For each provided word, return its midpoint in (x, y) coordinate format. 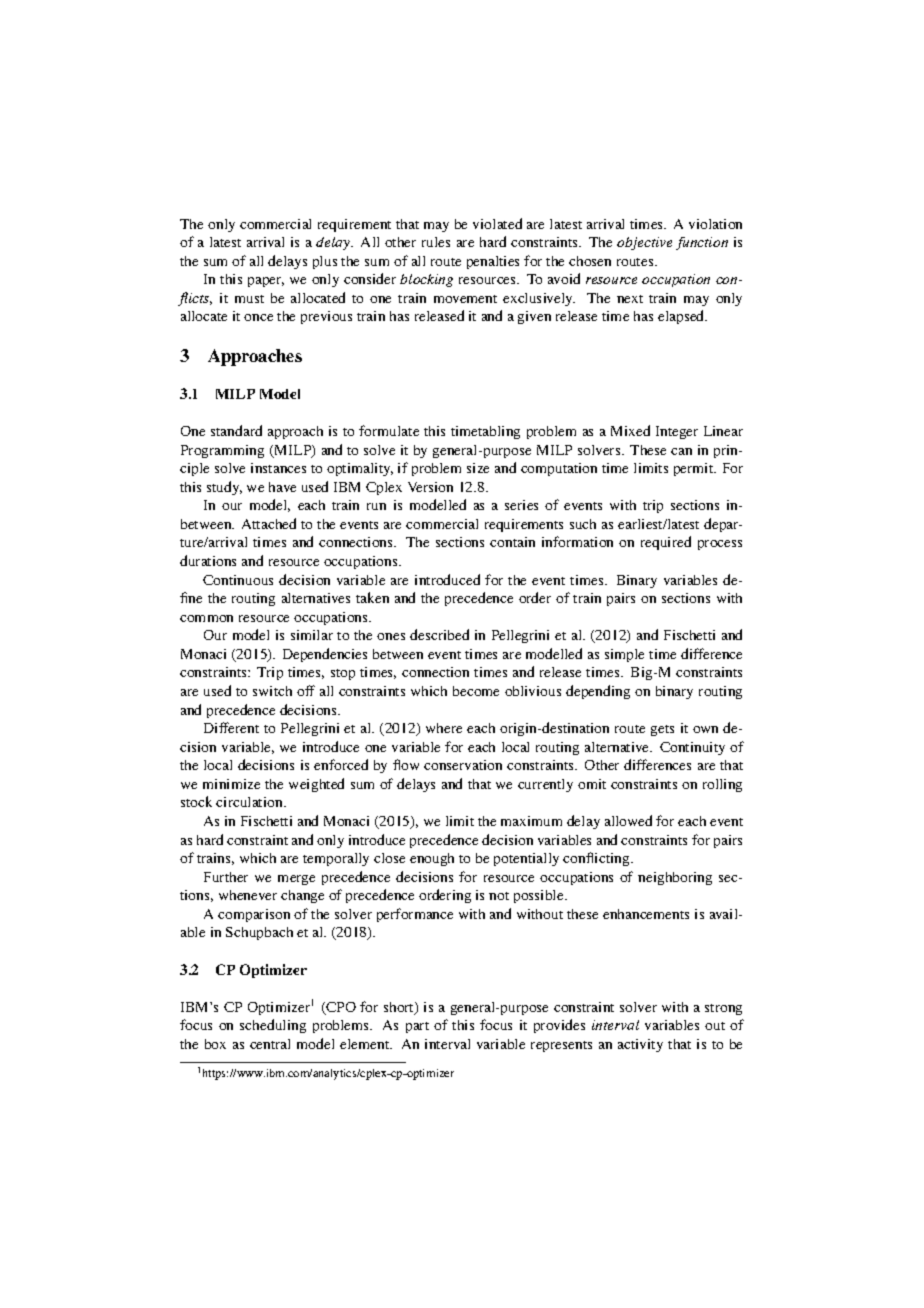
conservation (463, 765)
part (417, 1027)
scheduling (273, 1026)
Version (430, 487)
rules (436, 242)
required (666, 543)
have (282, 487)
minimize (231, 784)
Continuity (692, 748)
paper (266, 282)
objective (644, 243)
